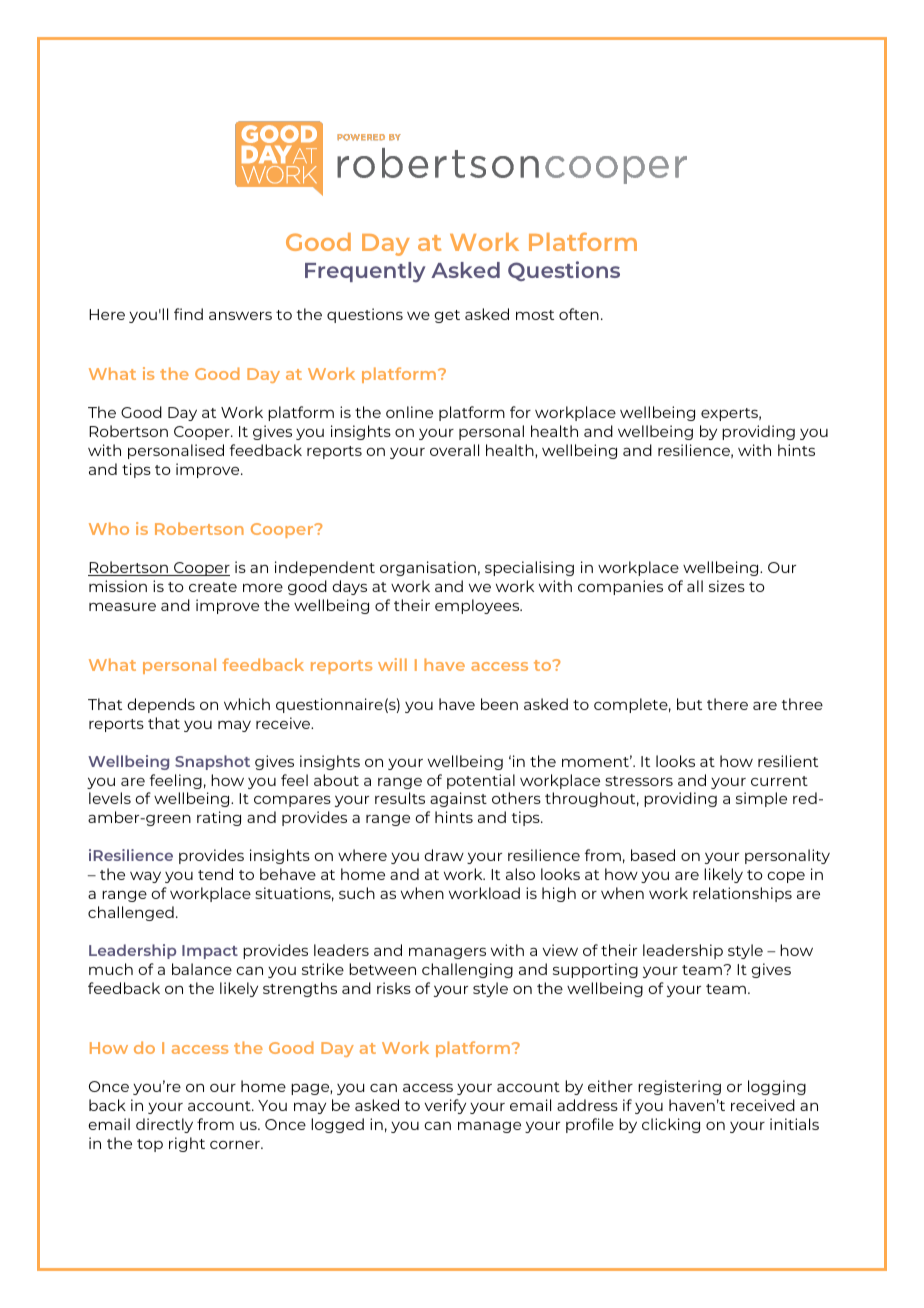 This document has width=924, height=1308. I want to click on sizes, so click(727, 586).
